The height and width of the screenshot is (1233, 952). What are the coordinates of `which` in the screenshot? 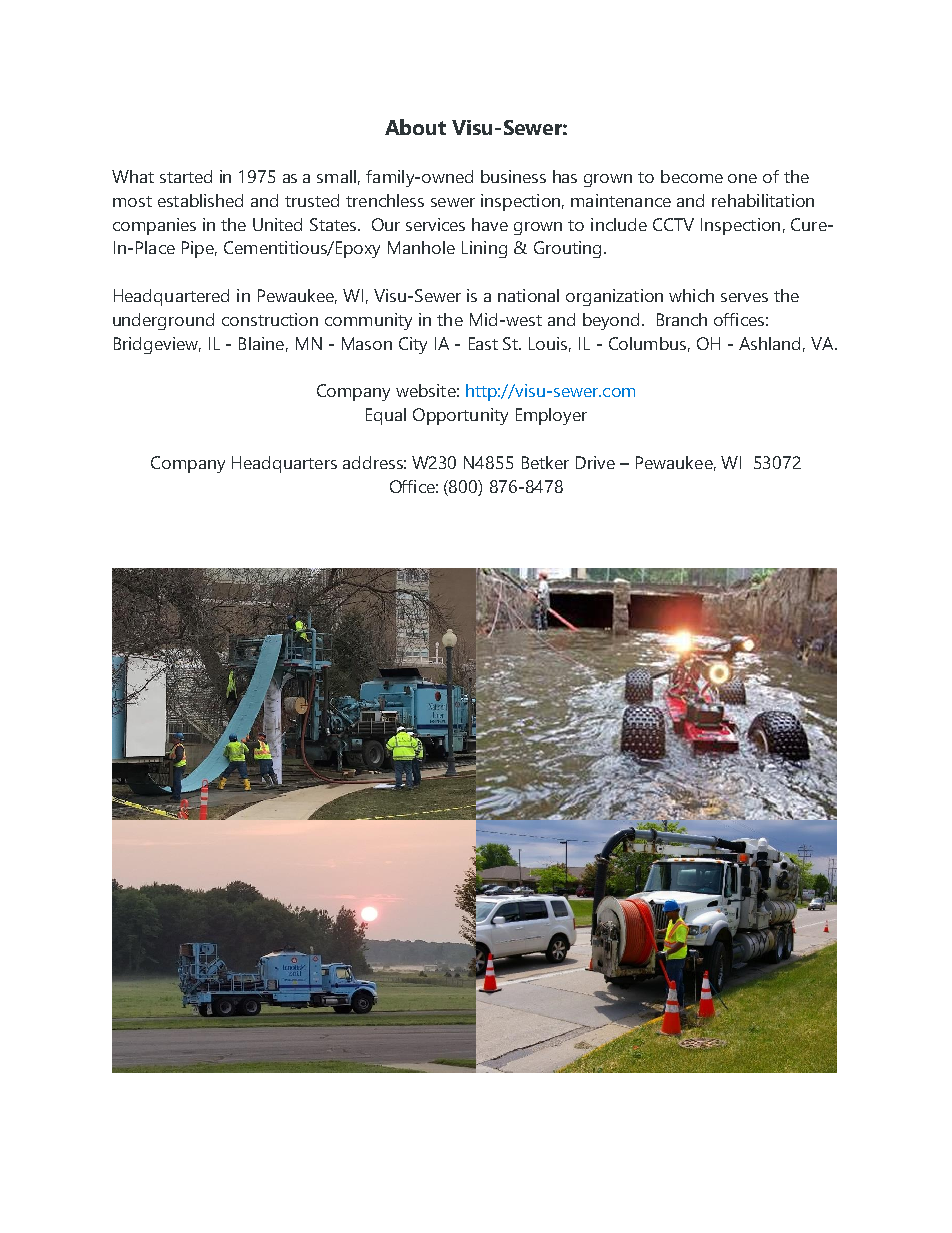 It's located at (691, 295).
